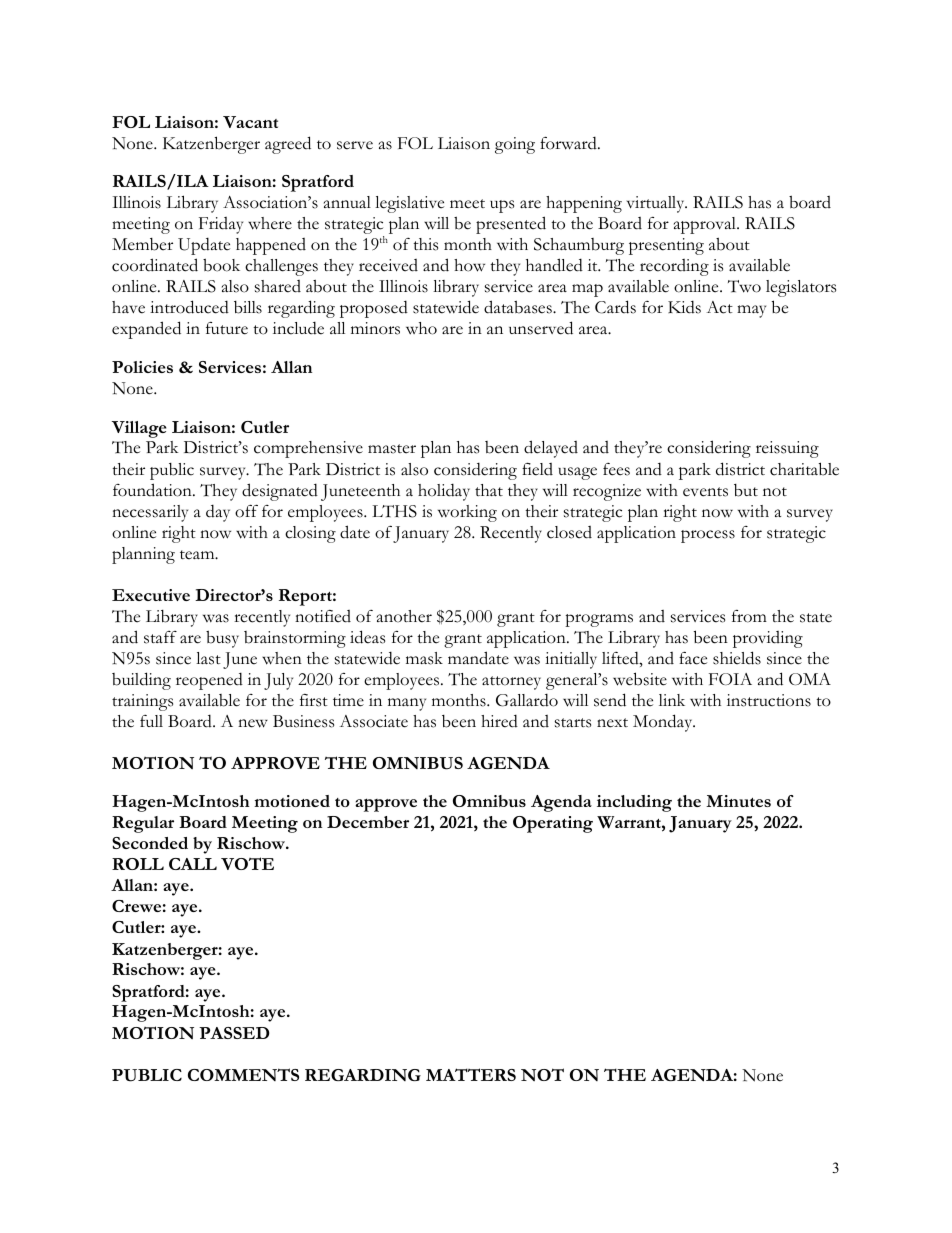 The image size is (952, 1233). What do you see at coordinates (515, 145) in the screenshot?
I see `going` at bounding box center [515, 145].
